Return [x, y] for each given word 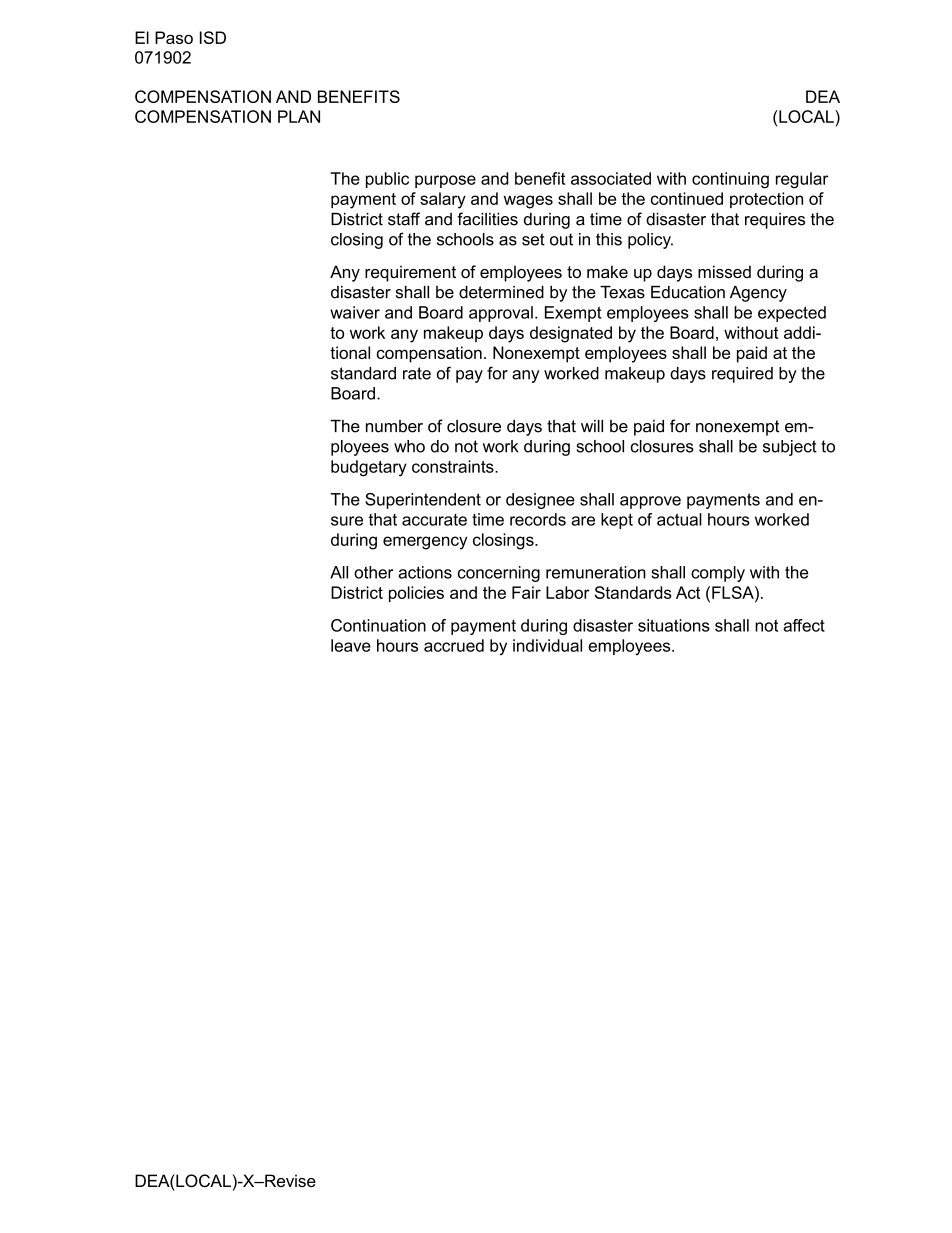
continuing [730, 180]
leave [351, 645]
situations [674, 625]
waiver [355, 312]
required [742, 375]
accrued [454, 645]
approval [501, 314]
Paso [174, 37]
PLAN [299, 116]
